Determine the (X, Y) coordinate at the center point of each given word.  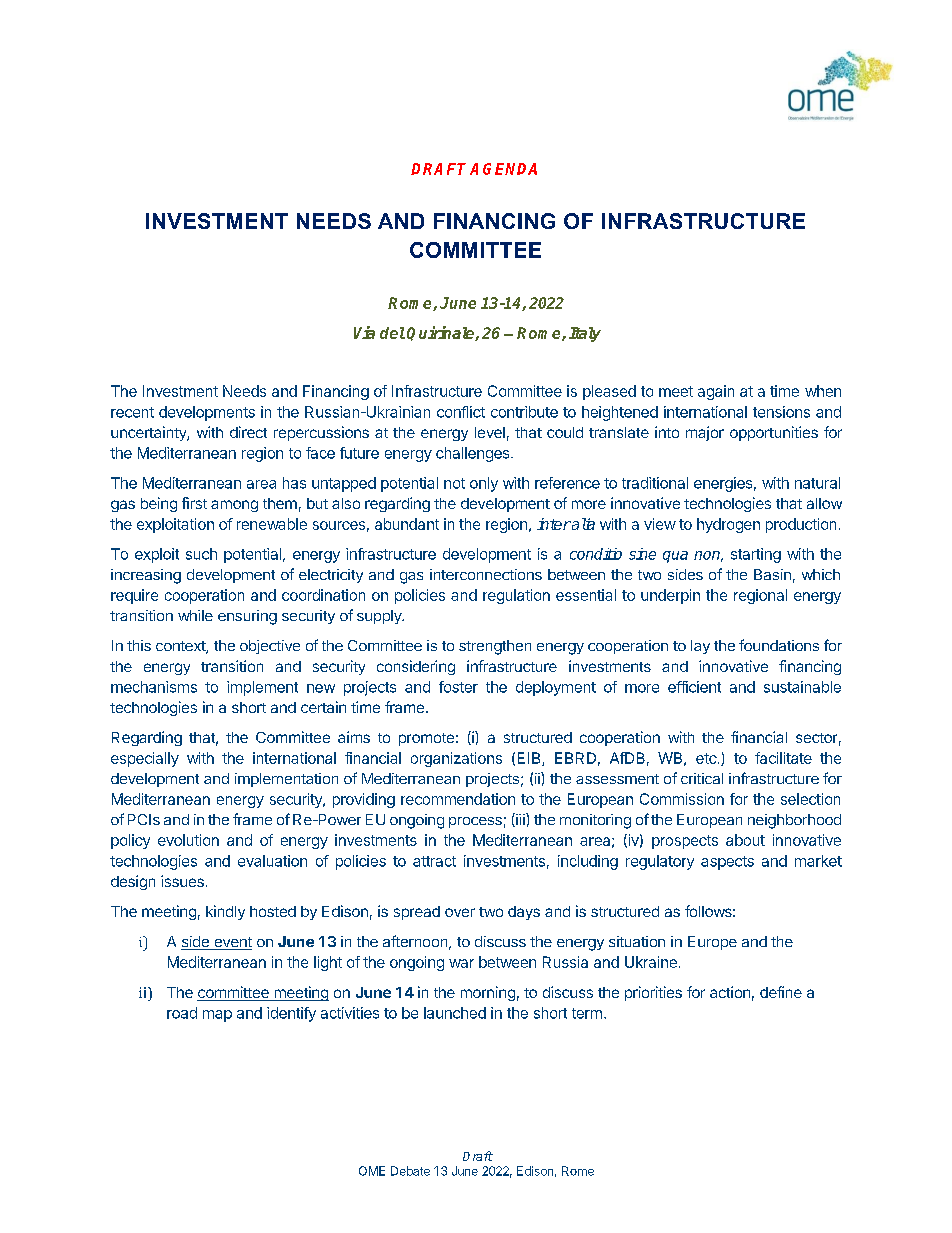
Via (364, 332)
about (745, 840)
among (234, 506)
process (475, 822)
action (730, 992)
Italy (585, 334)
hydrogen (728, 525)
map (217, 1016)
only (484, 484)
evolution (188, 840)
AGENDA (503, 169)
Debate (410, 1171)
